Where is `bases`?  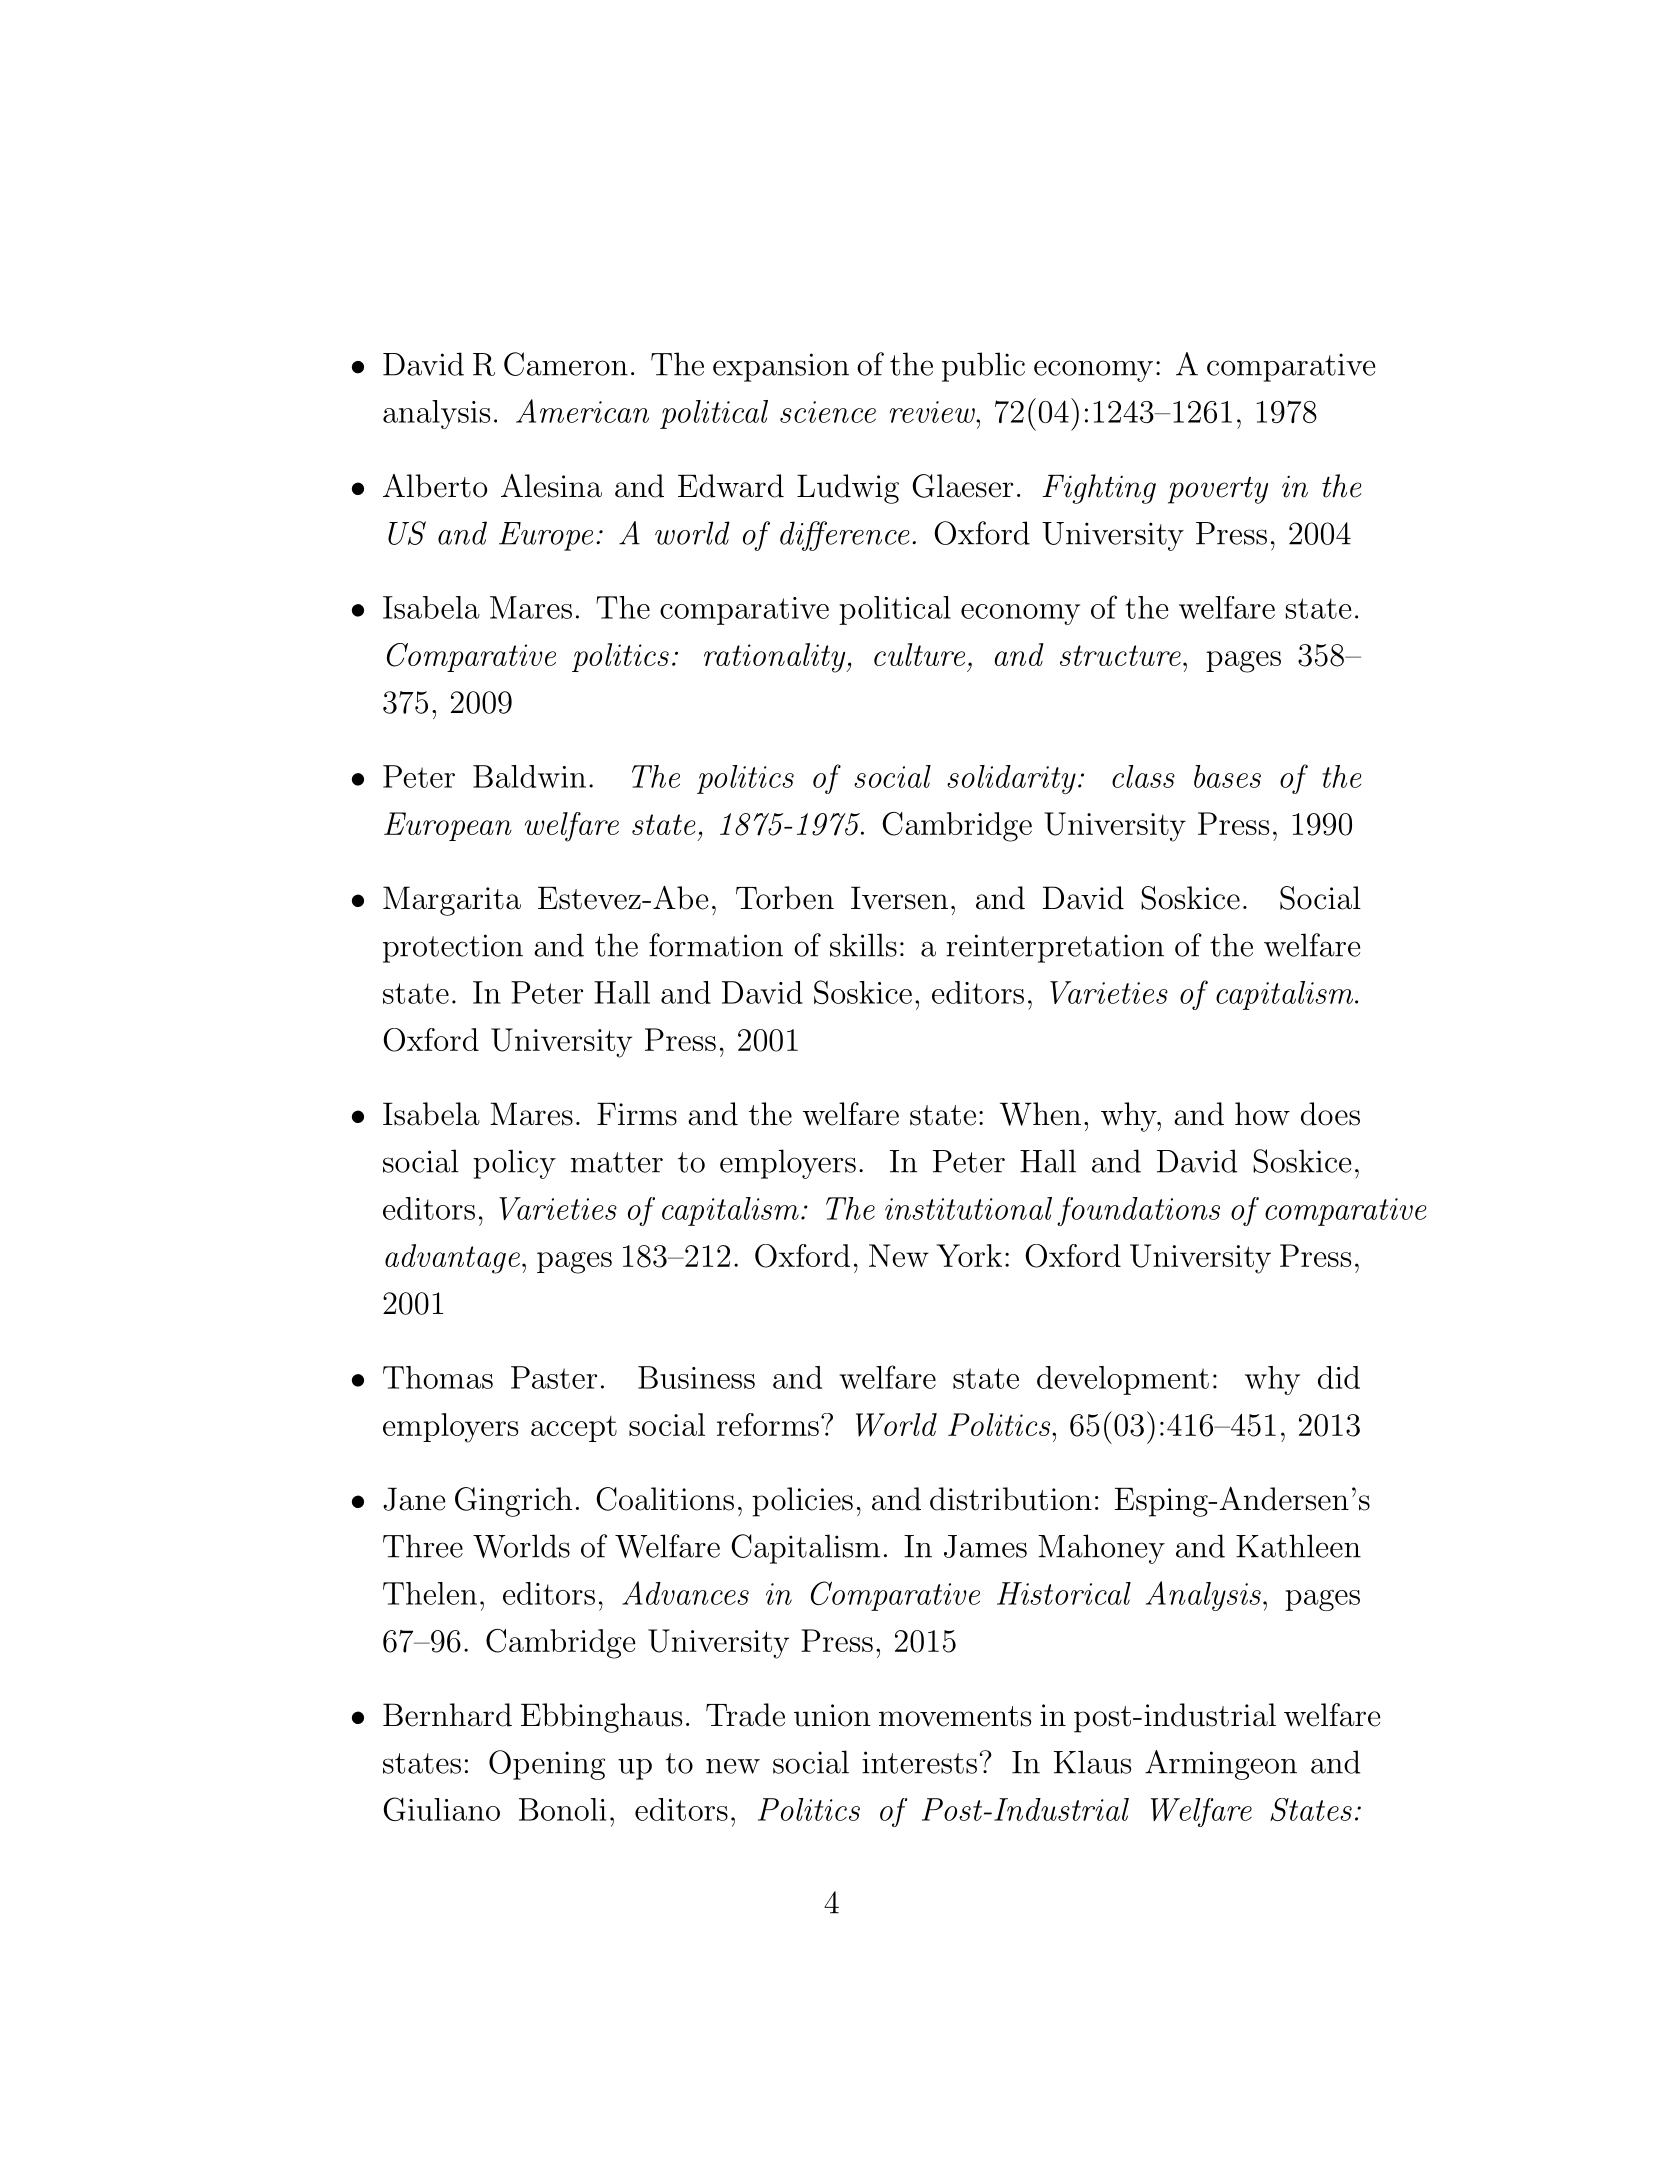 bases is located at coordinates (1227, 776).
